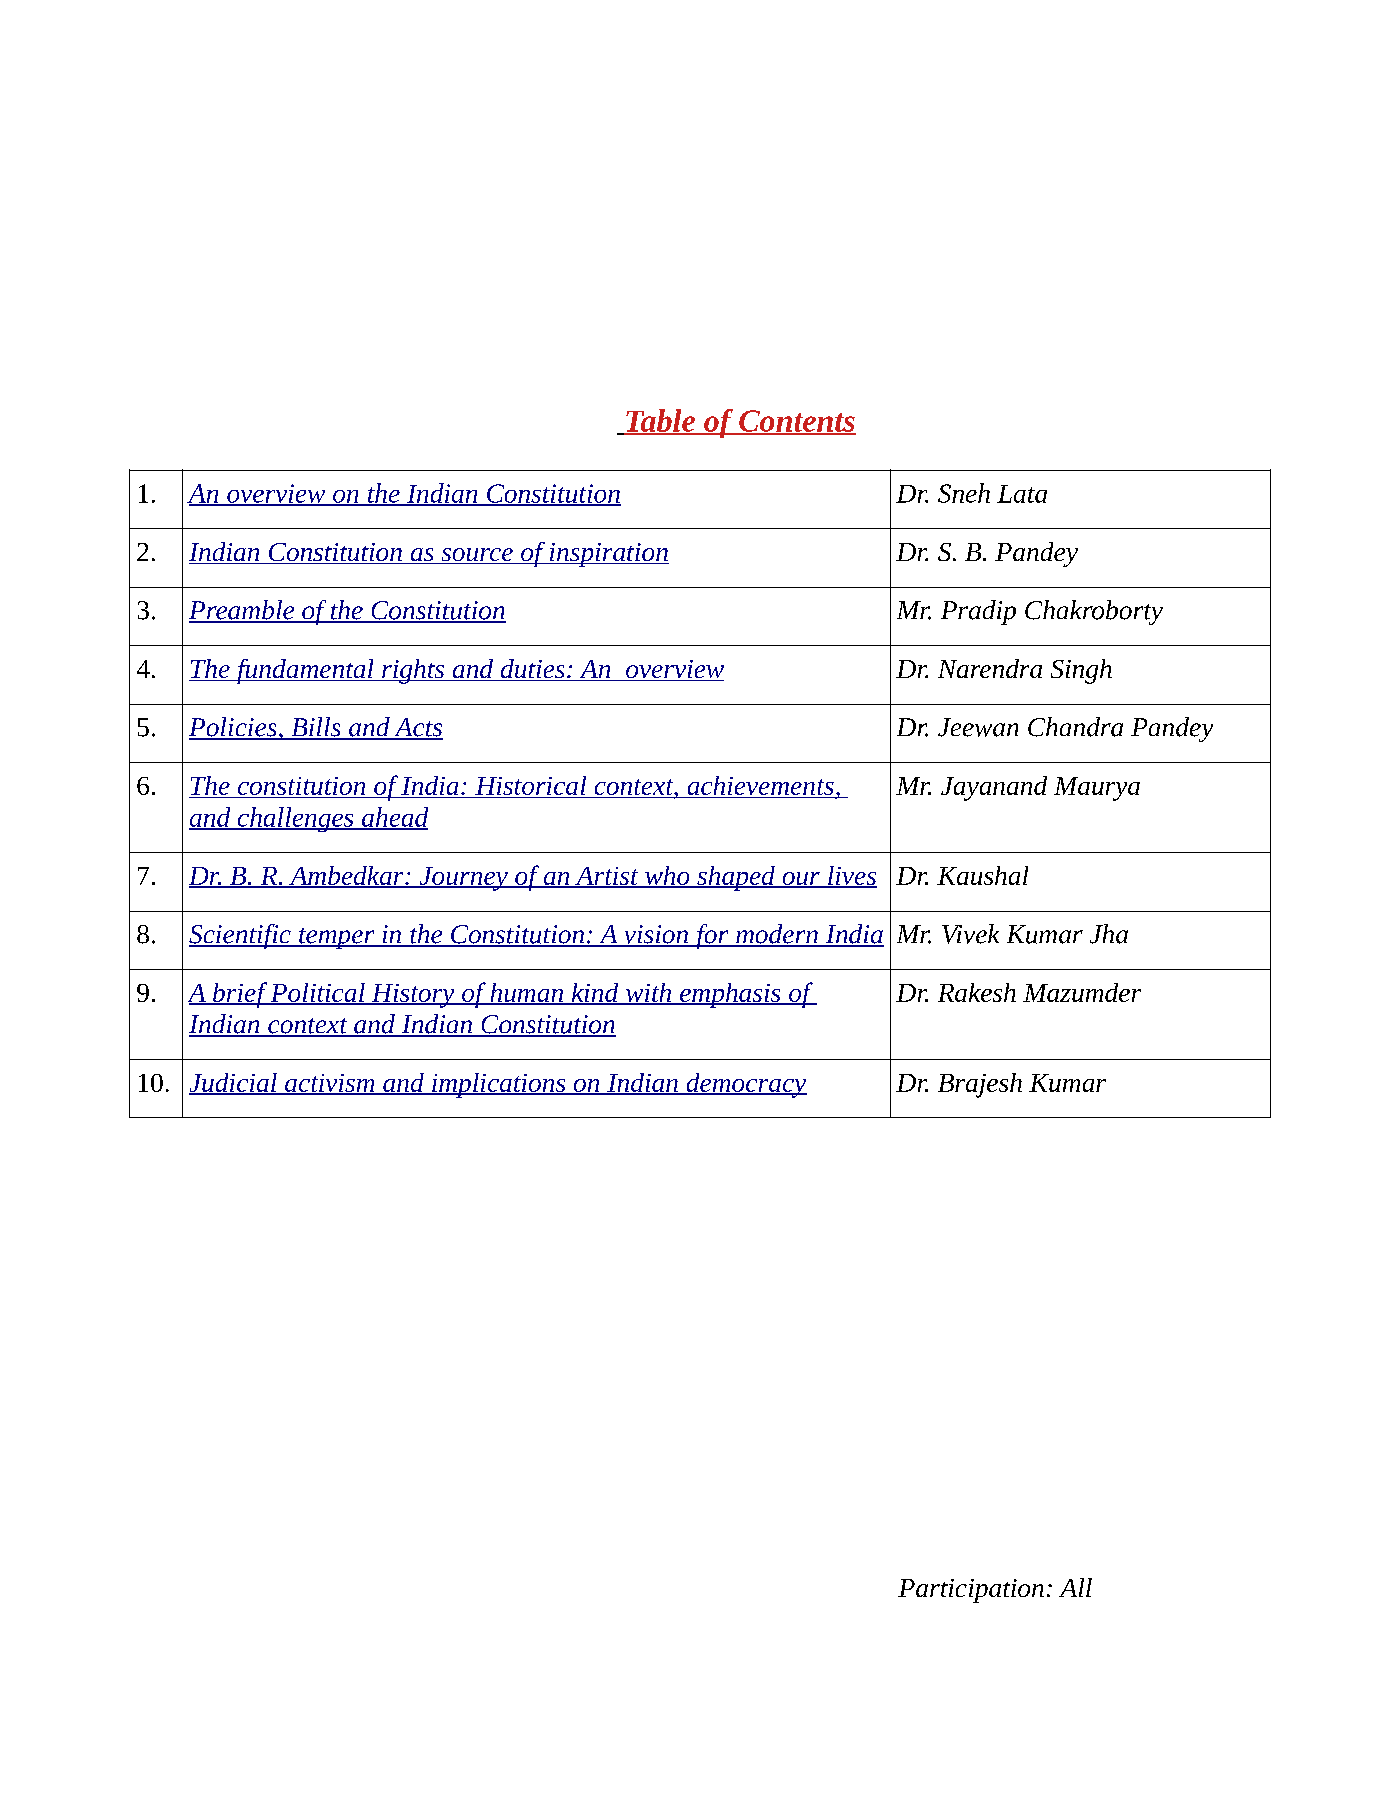 The image size is (1400, 1812). Describe the element at coordinates (971, 1591) in the screenshot. I see `Participation` at that location.
